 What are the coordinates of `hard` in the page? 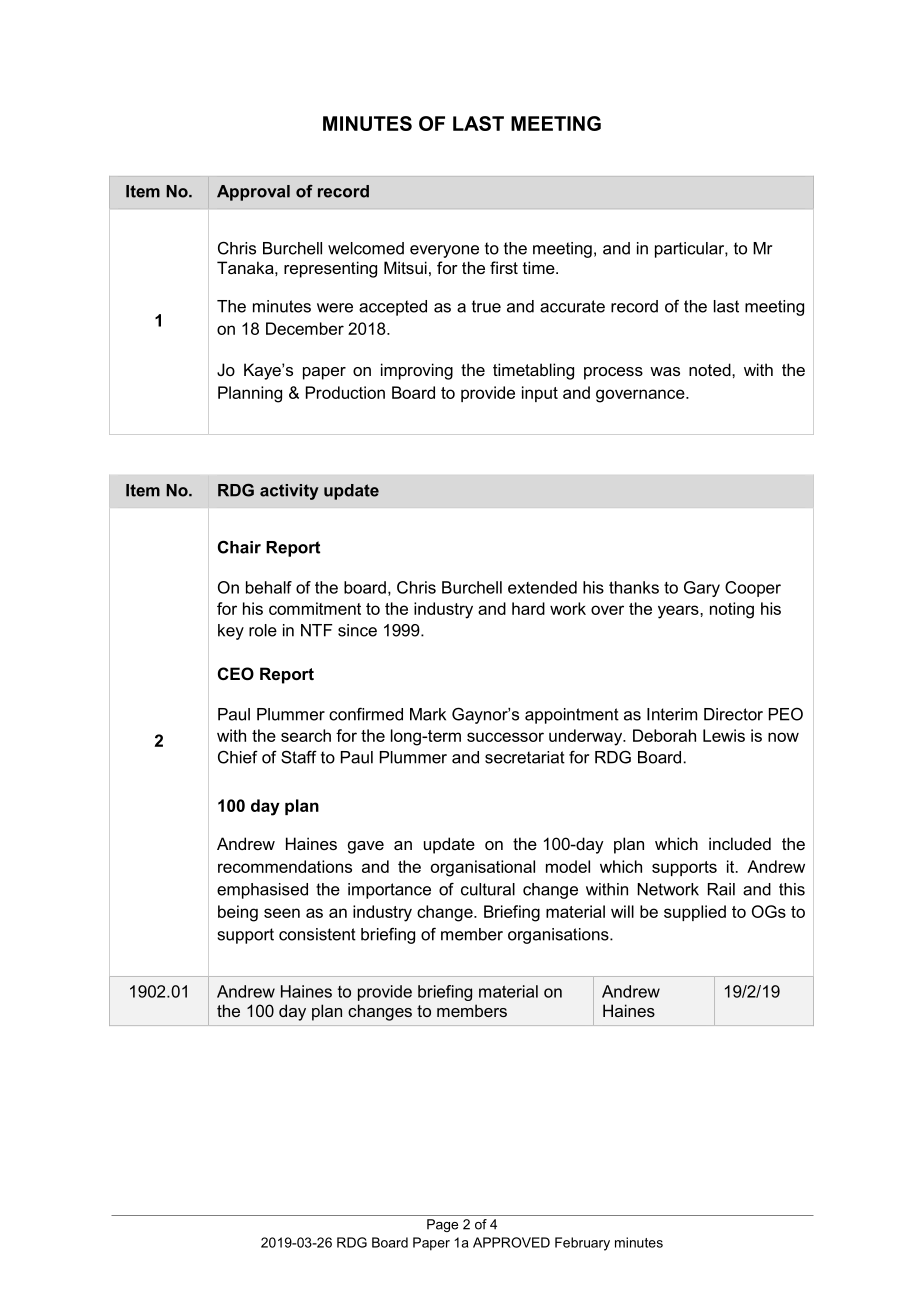 It's located at (528, 608).
